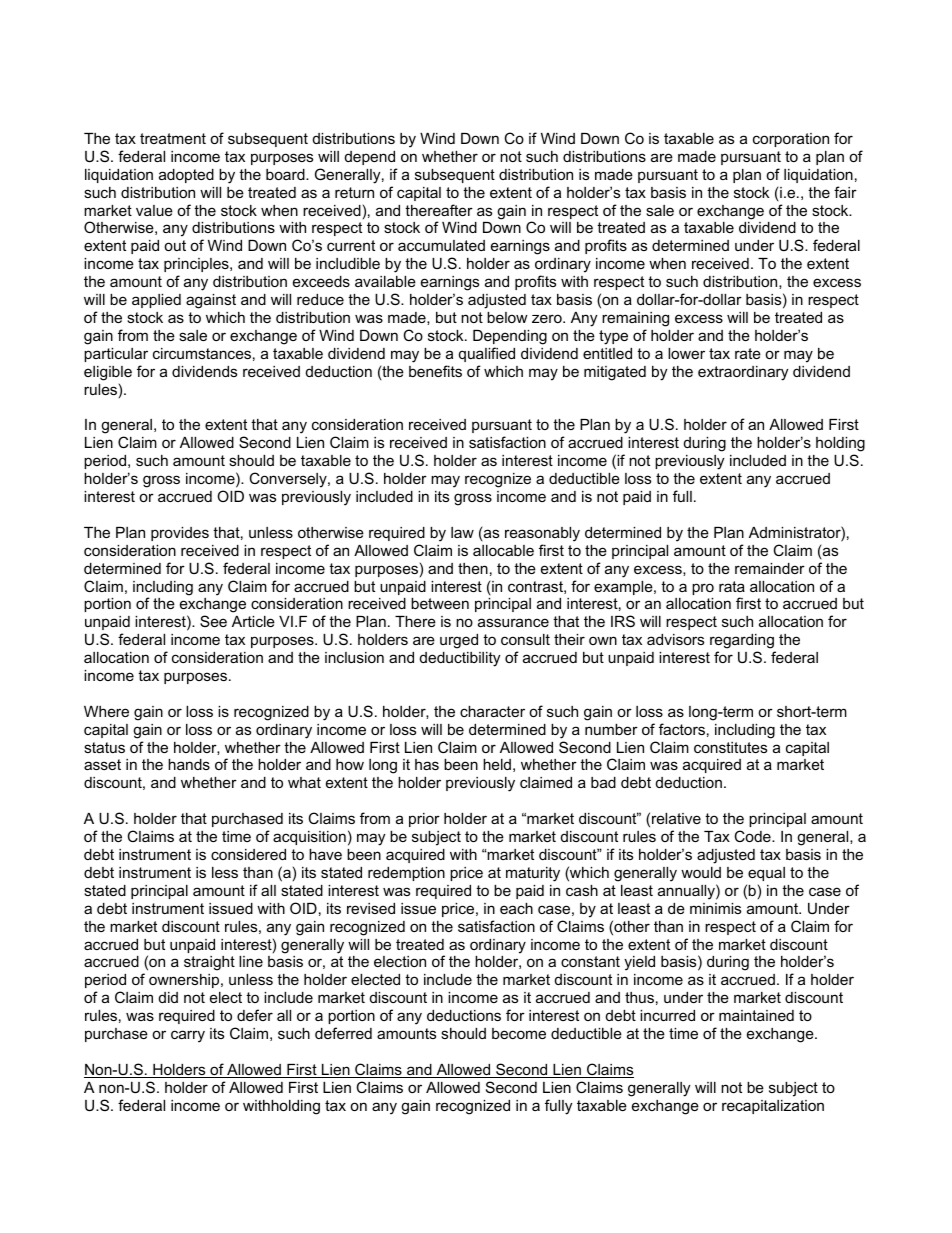 Image resolution: width=952 pixels, height=1233 pixels. I want to click on adopted, so click(186, 176).
